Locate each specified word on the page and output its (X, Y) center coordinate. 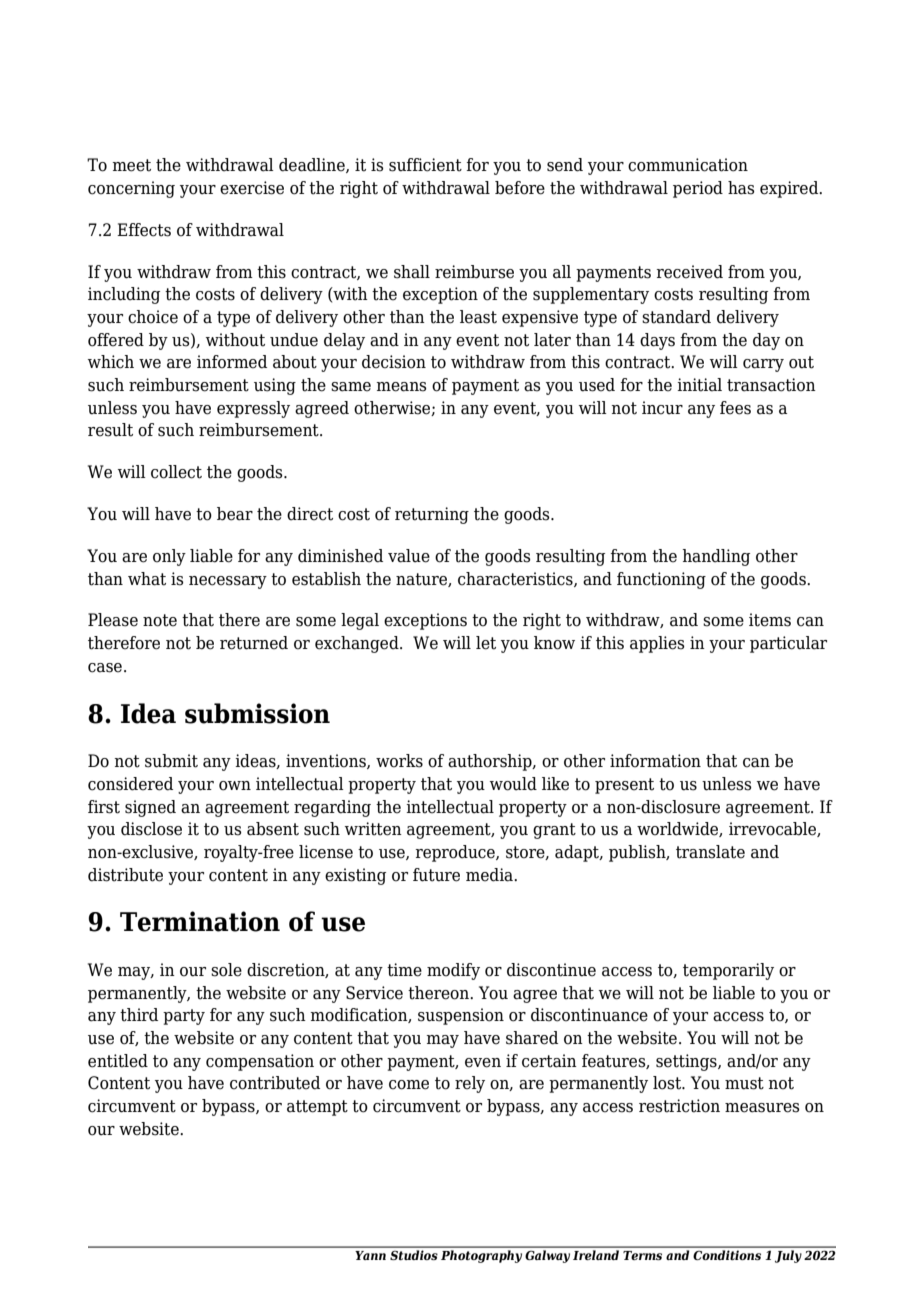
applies (657, 644)
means (401, 387)
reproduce (456, 853)
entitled (118, 1061)
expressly (253, 409)
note (160, 620)
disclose (151, 829)
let (486, 643)
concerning (131, 189)
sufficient (425, 165)
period (698, 189)
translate (710, 852)
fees (735, 408)
